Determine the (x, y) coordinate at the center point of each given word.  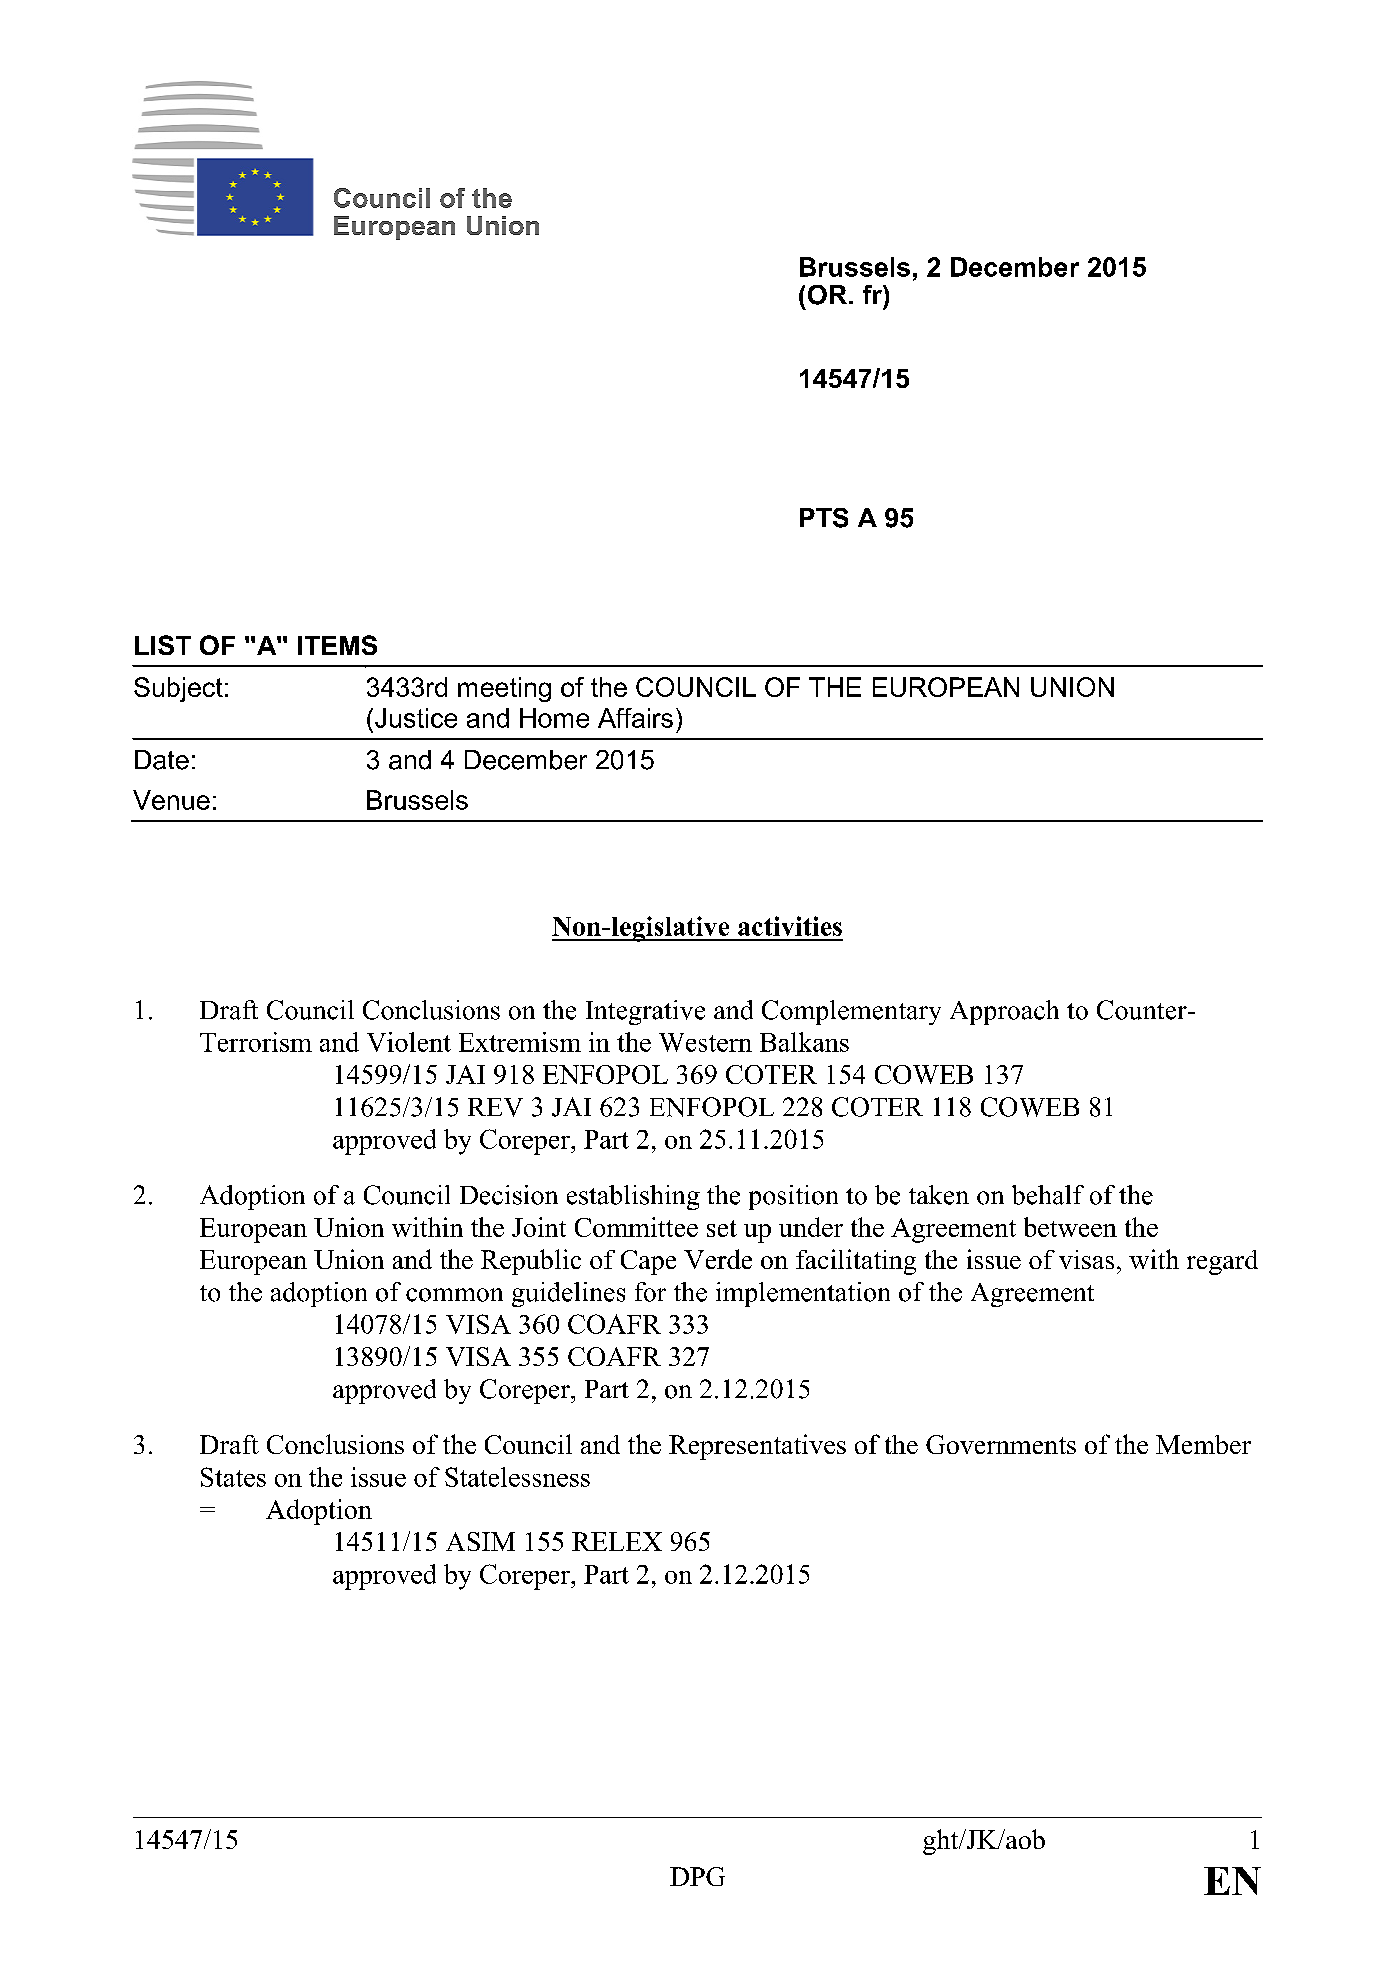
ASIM (480, 1541)
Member (1203, 1444)
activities (790, 926)
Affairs (635, 718)
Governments (1001, 1444)
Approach (1004, 1012)
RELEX (617, 1541)
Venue (171, 800)
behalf (1048, 1195)
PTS (824, 518)
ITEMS (337, 645)
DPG (697, 1876)
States (233, 1477)
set (722, 1228)
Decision (509, 1195)
